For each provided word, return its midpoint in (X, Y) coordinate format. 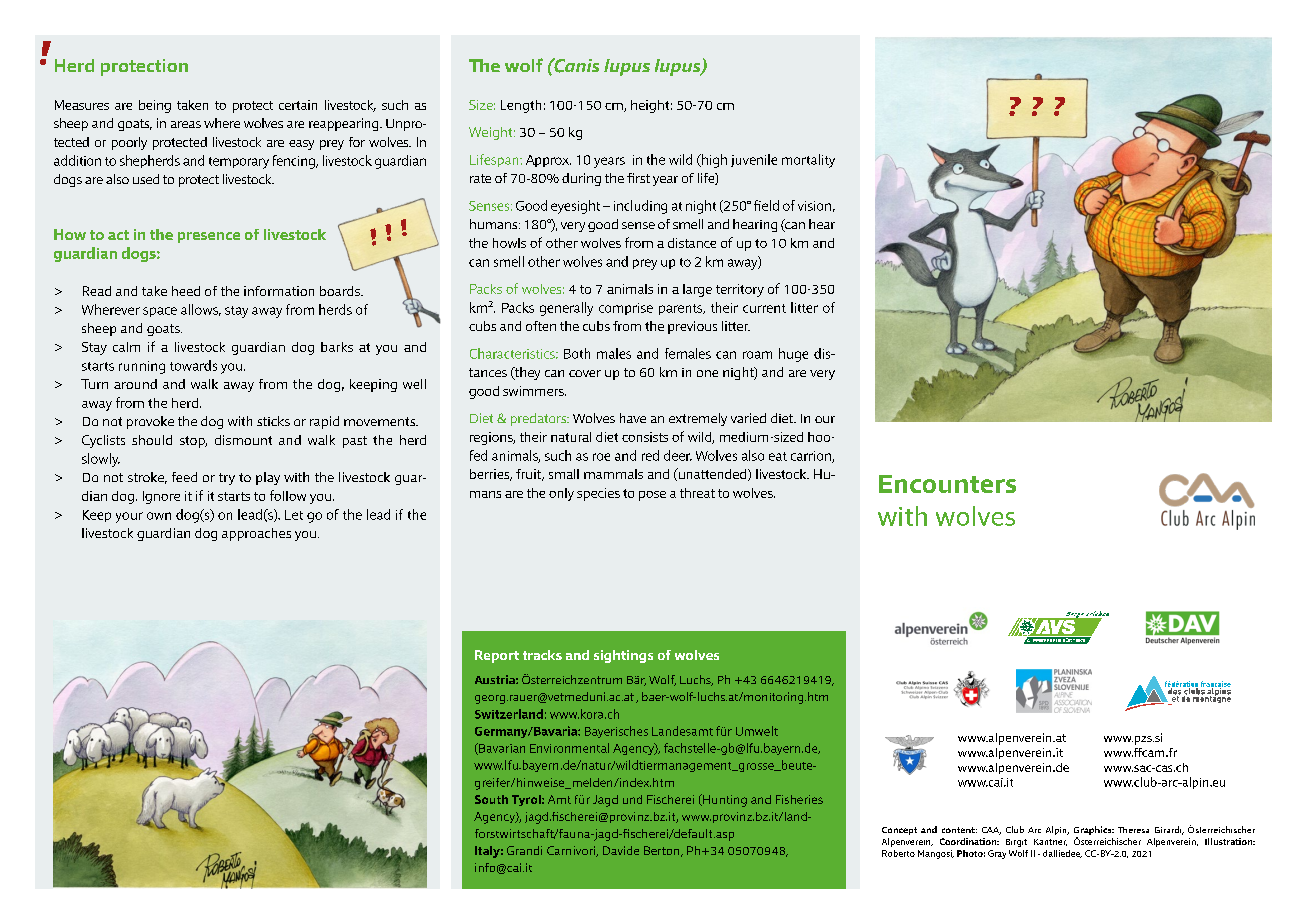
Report (497, 656)
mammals (613, 474)
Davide (621, 850)
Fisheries (799, 799)
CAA (991, 831)
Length (521, 106)
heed (186, 291)
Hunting (724, 800)
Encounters (947, 484)
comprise (626, 309)
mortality (808, 161)
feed (184, 477)
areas (186, 124)
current (764, 308)
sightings (623, 656)
